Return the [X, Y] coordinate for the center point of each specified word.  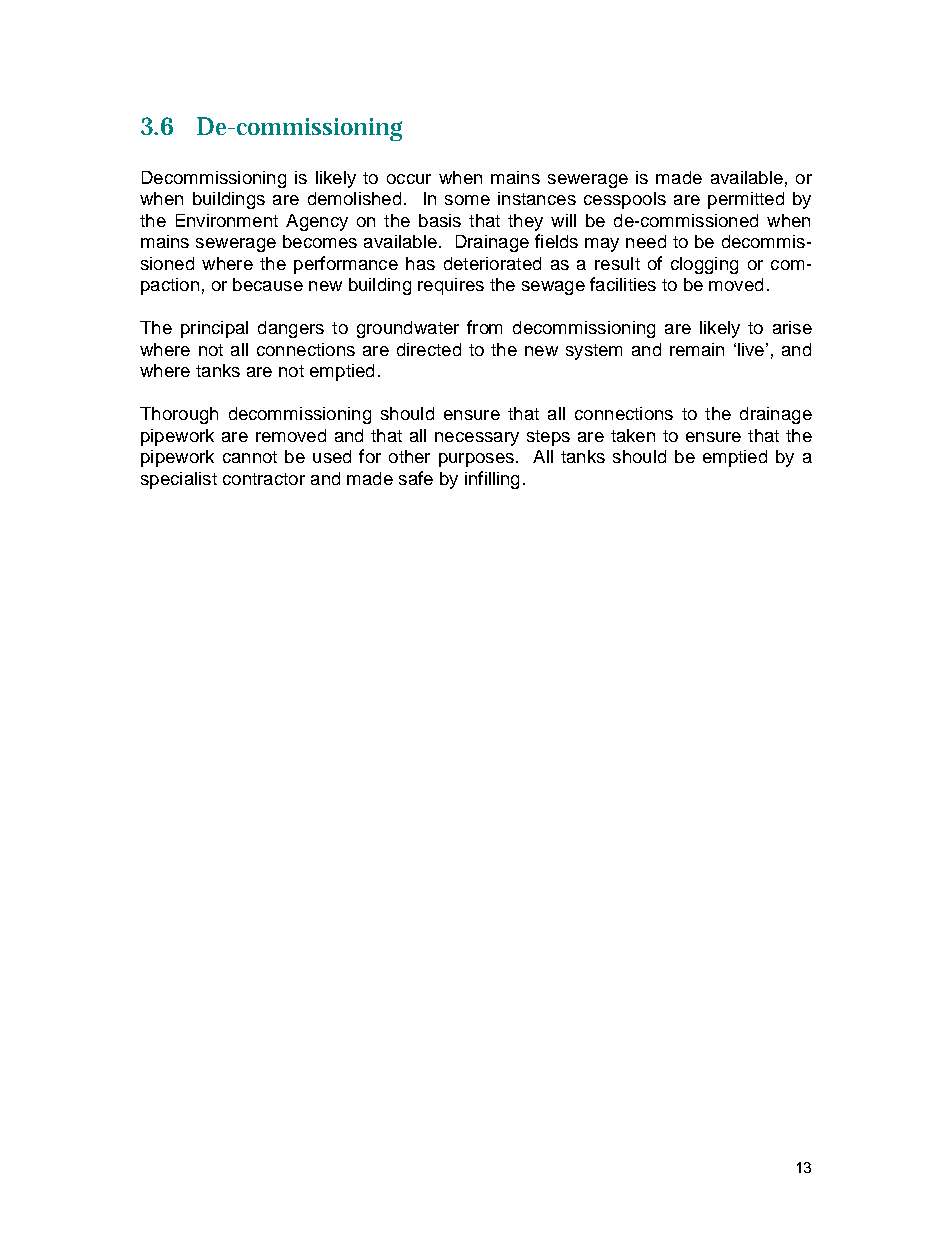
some [467, 200]
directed [429, 349]
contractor [264, 479]
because [268, 284]
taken [633, 435]
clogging [704, 265]
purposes [476, 460]
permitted [746, 200]
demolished [354, 198]
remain [697, 349]
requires [451, 286]
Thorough [179, 415]
